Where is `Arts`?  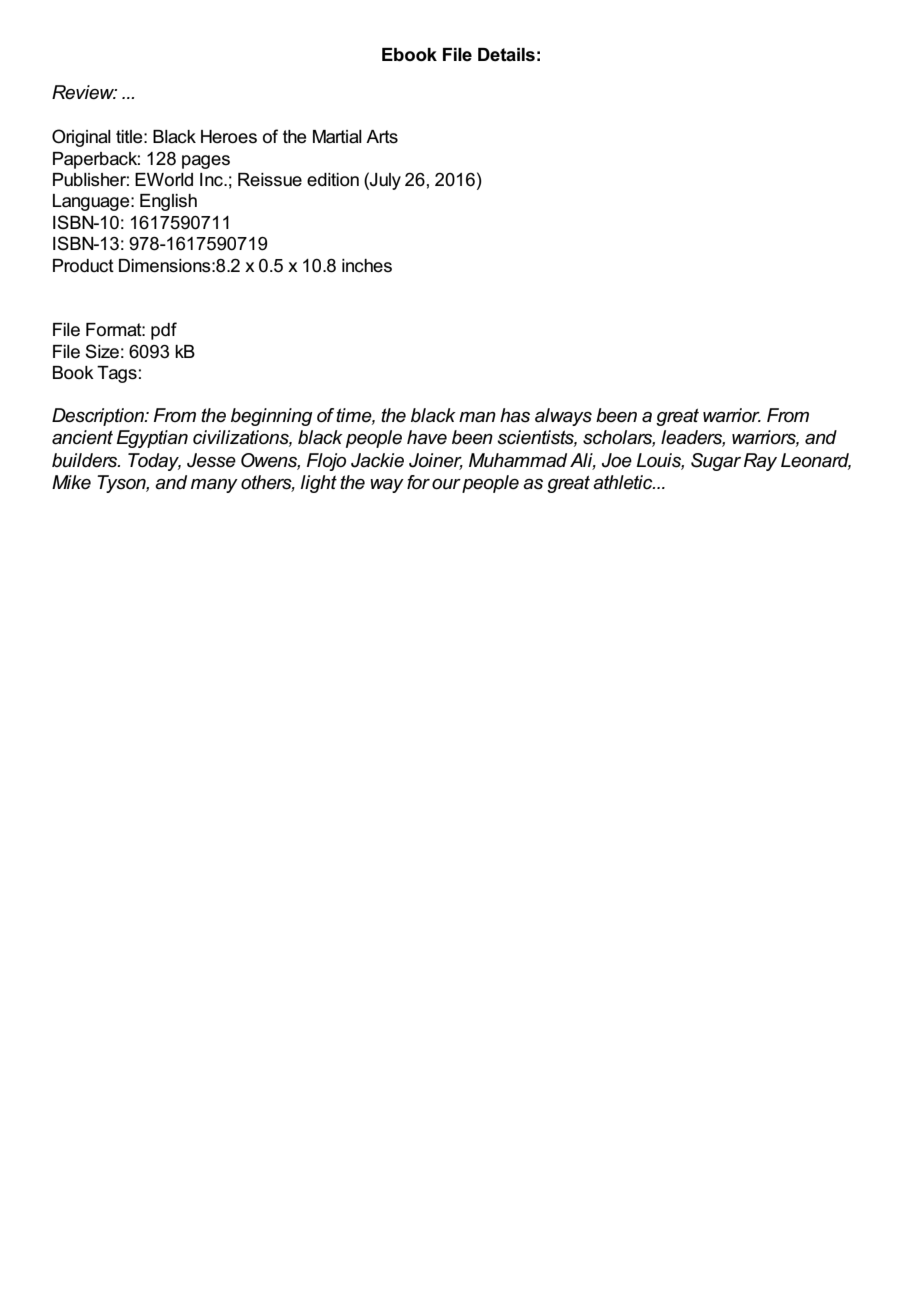 Arts is located at coordinates (382, 137).
